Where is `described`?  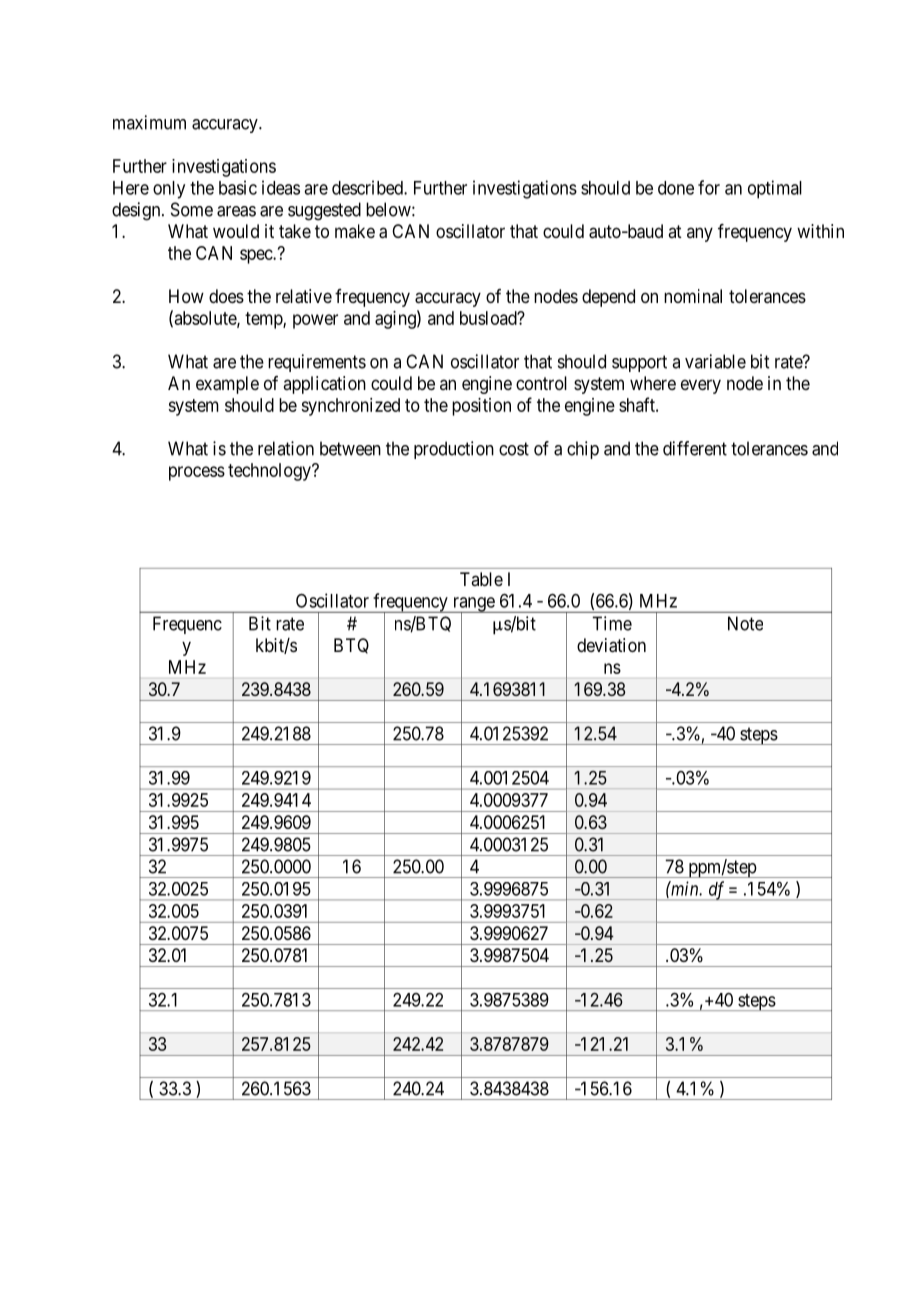 described is located at coordinates (368, 187).
